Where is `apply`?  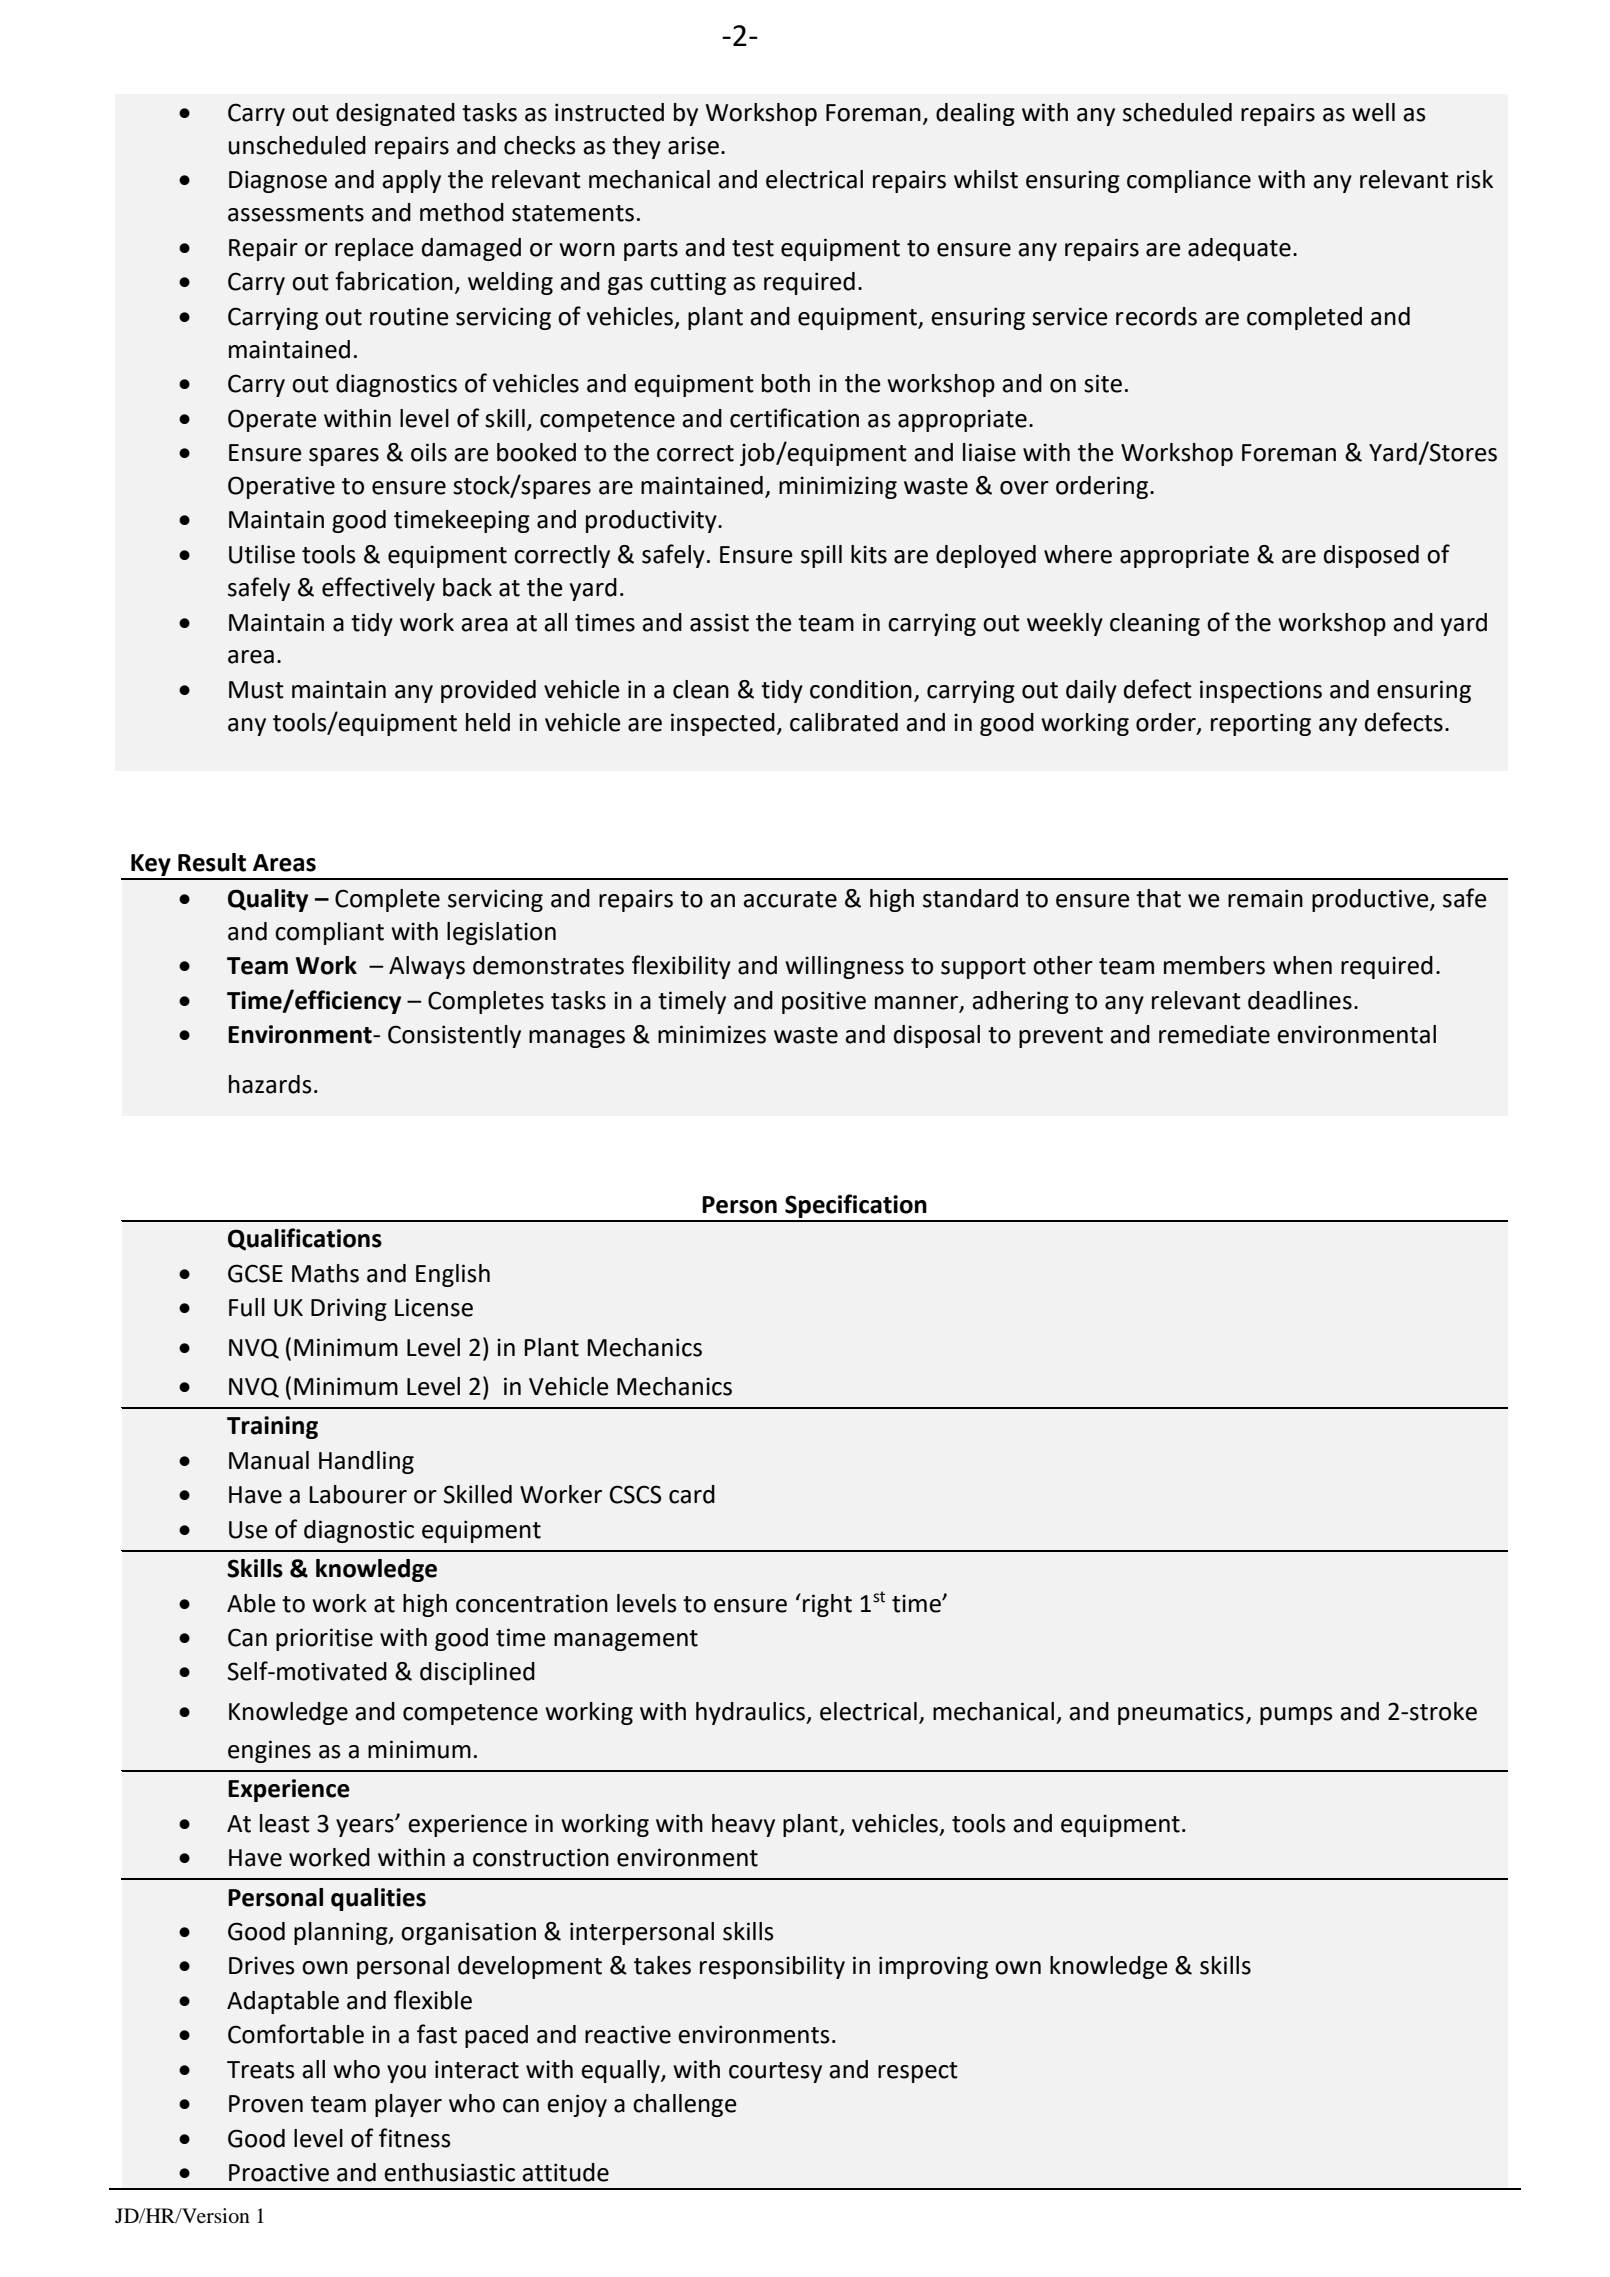 apply is located at coordinates (411, 181).
